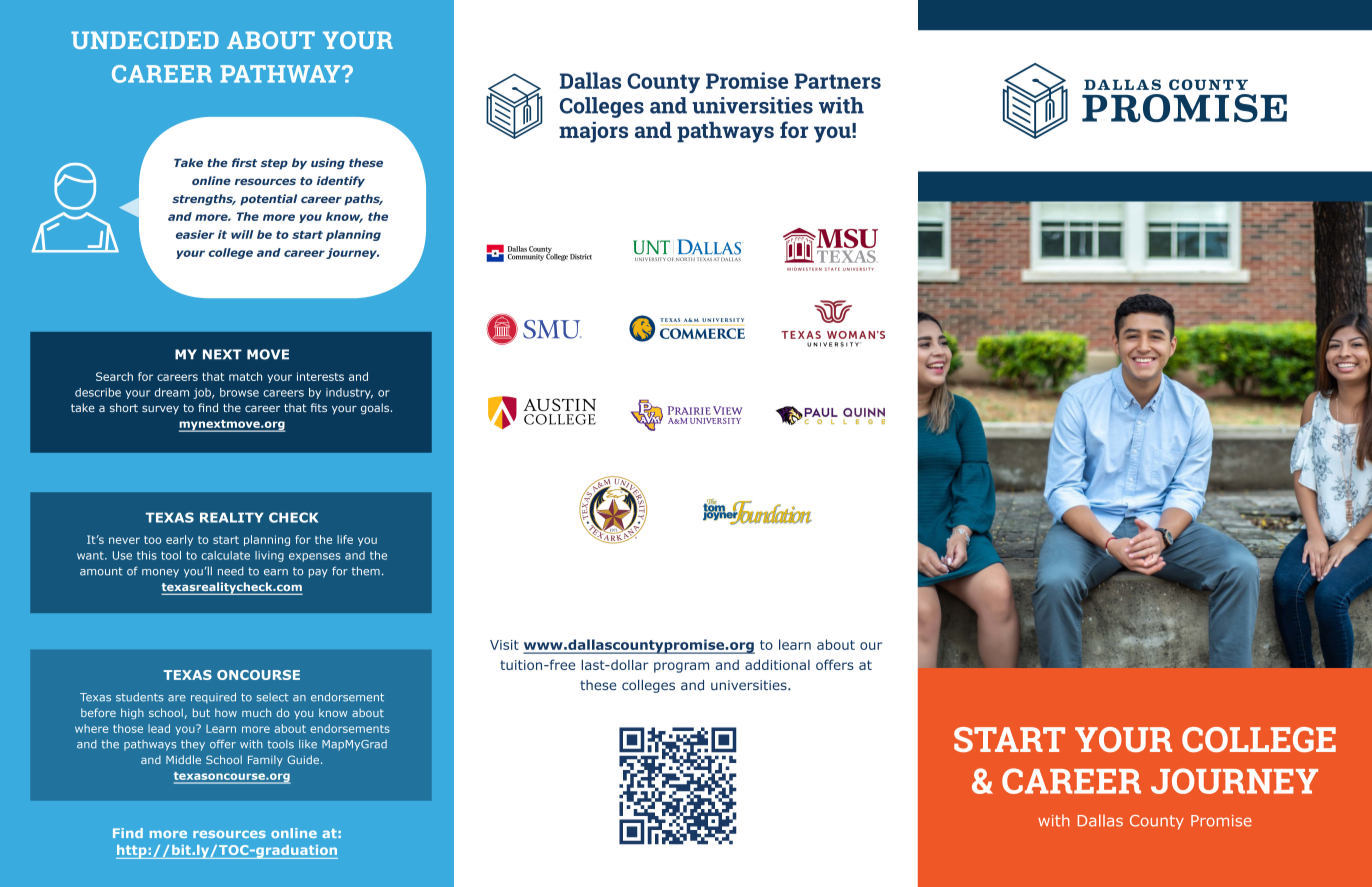 The image size is (1372, 887). I want to click on Partners, so click(837, 81).
